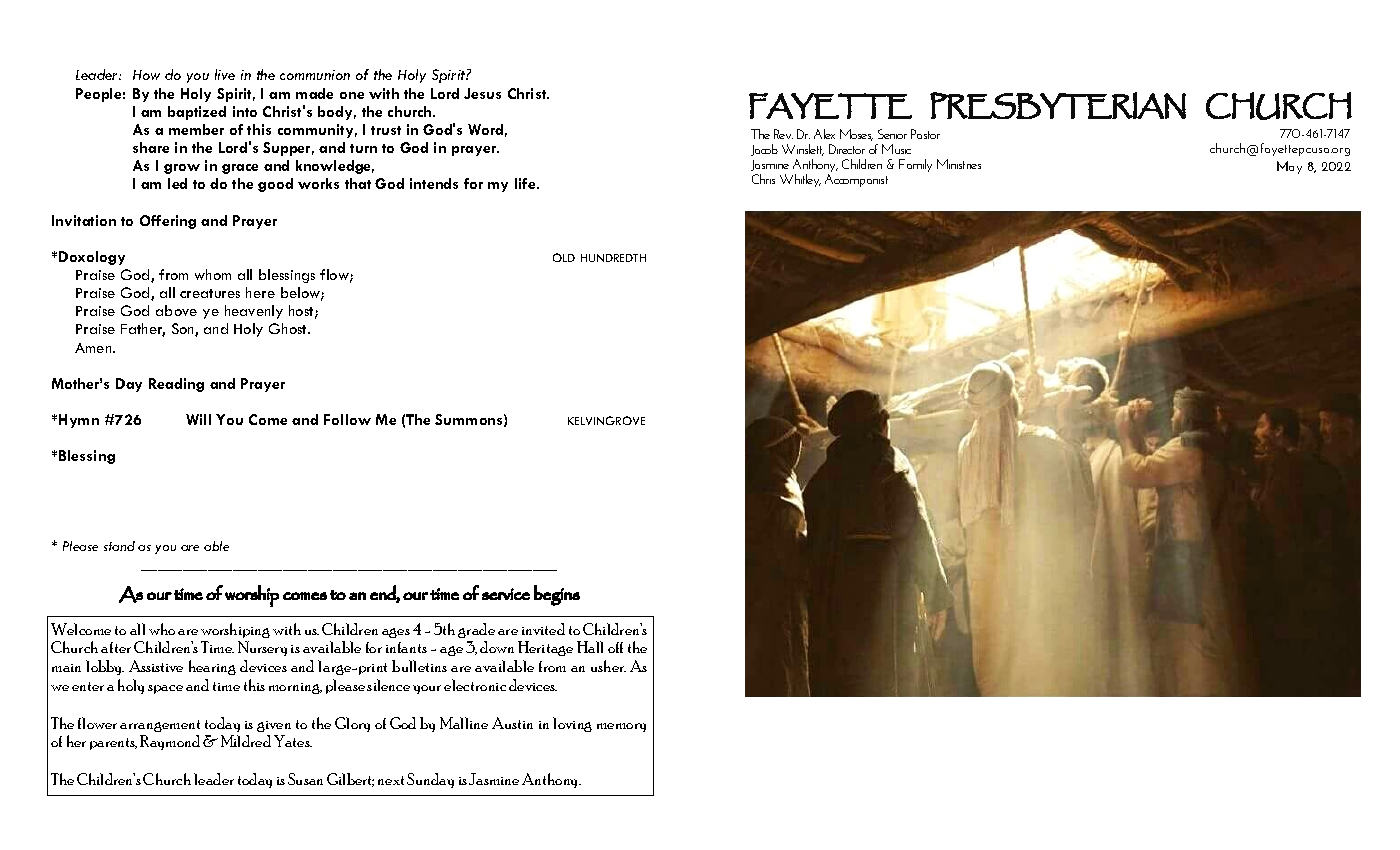  I want to click on PRESBYTERIAN, so click(1058, 105).
